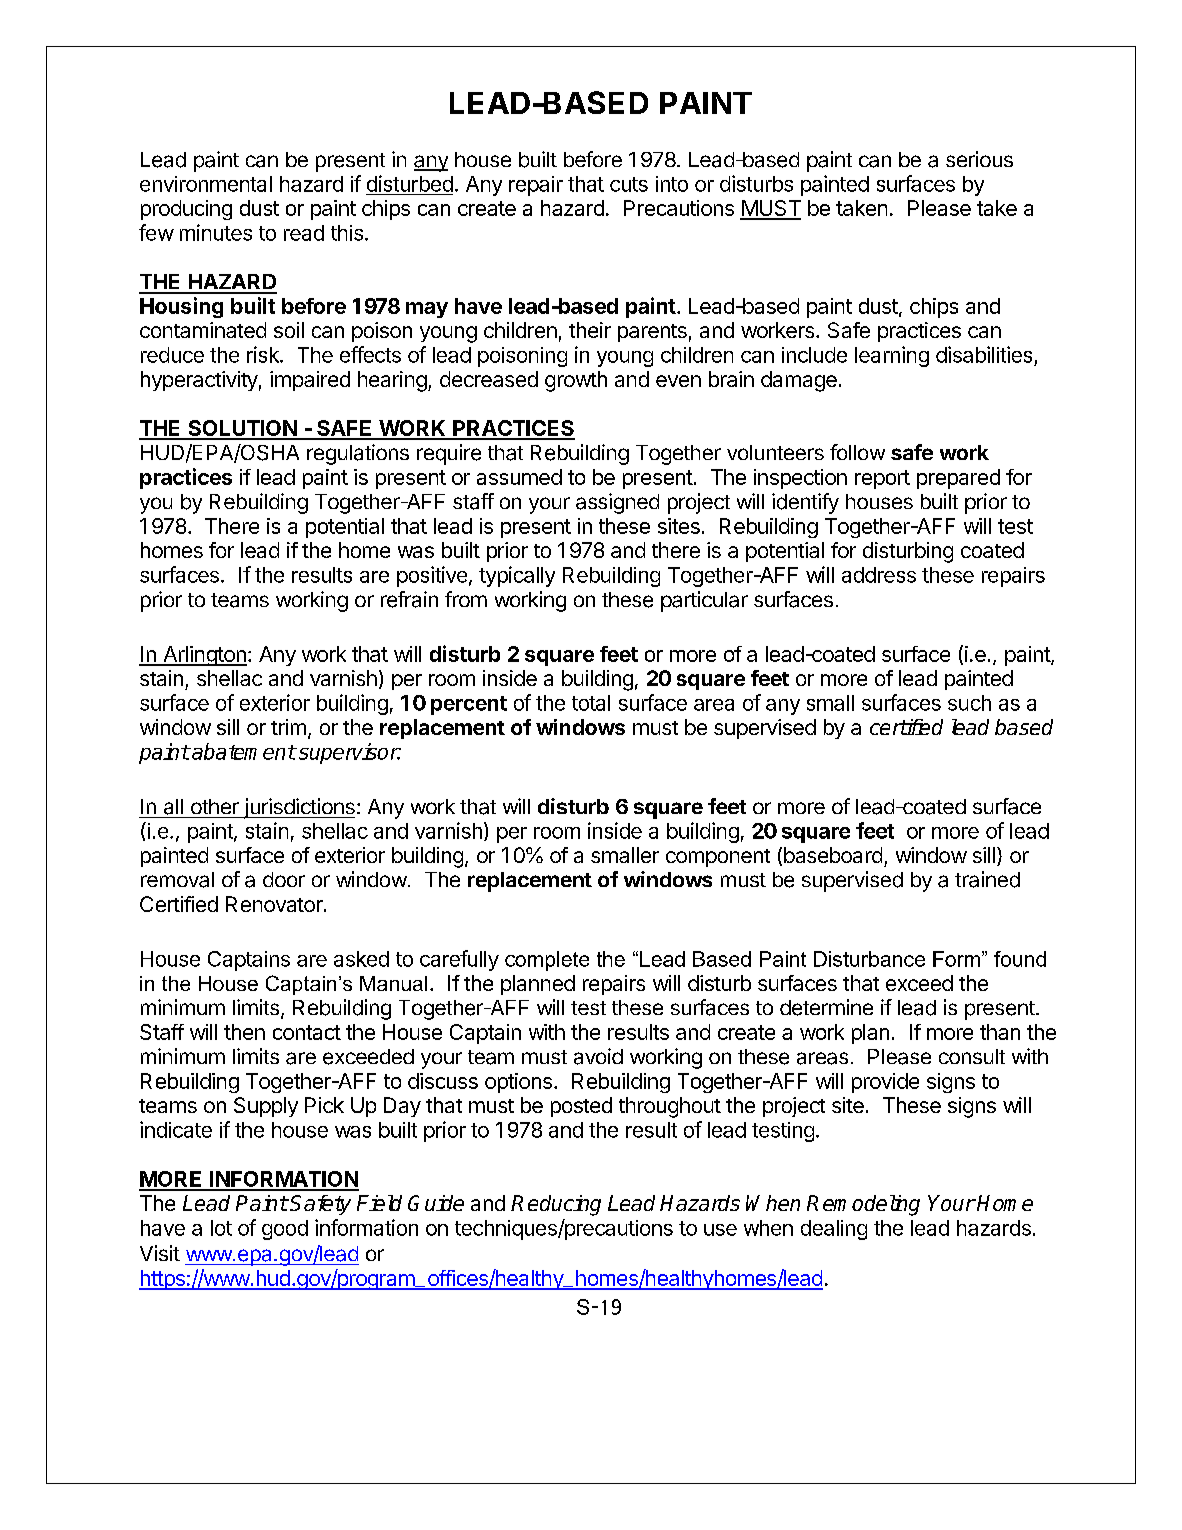 Image resolution: width=1182 pixels, height=1530 pixels. What do you see at coordinates (863, 1205) in the image?
I see `Remodeling` at bounding box center [863, 1205].
